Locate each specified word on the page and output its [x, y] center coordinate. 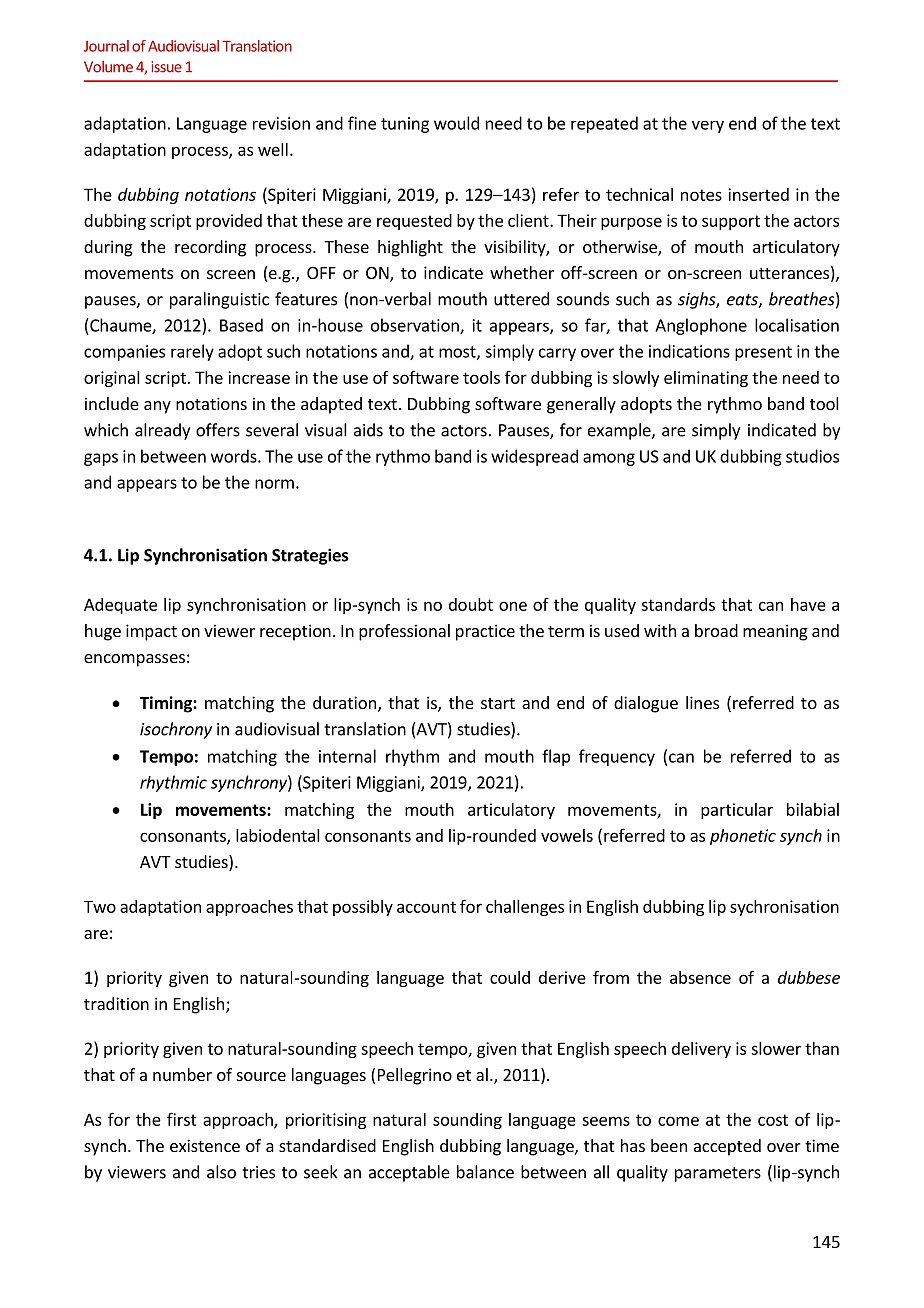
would [456, 123]
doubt [471, 604]
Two [100, 907]
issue [167, 67]
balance [485, 1172]
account [426, 907]
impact [151, 632]
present [763, 353]
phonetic [743, 837]
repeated [604, 124]
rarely [192, 352]
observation [416, 326]
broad [716, 630]
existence [205, 1145]
